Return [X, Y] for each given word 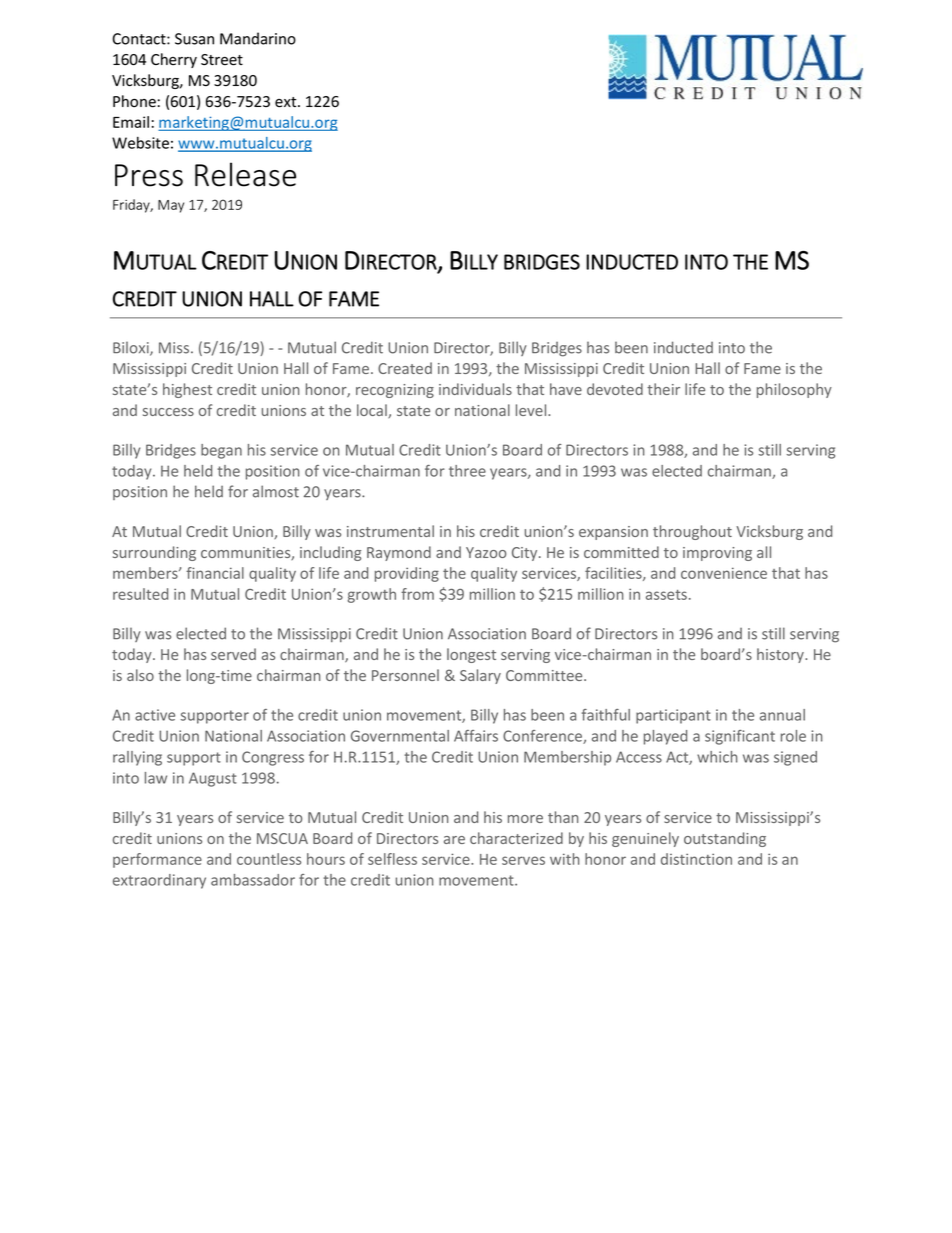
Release [245, 174]
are [454, 840]
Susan [194, 39]
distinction [696, 859]
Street [222, 60]
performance [157, 860]
